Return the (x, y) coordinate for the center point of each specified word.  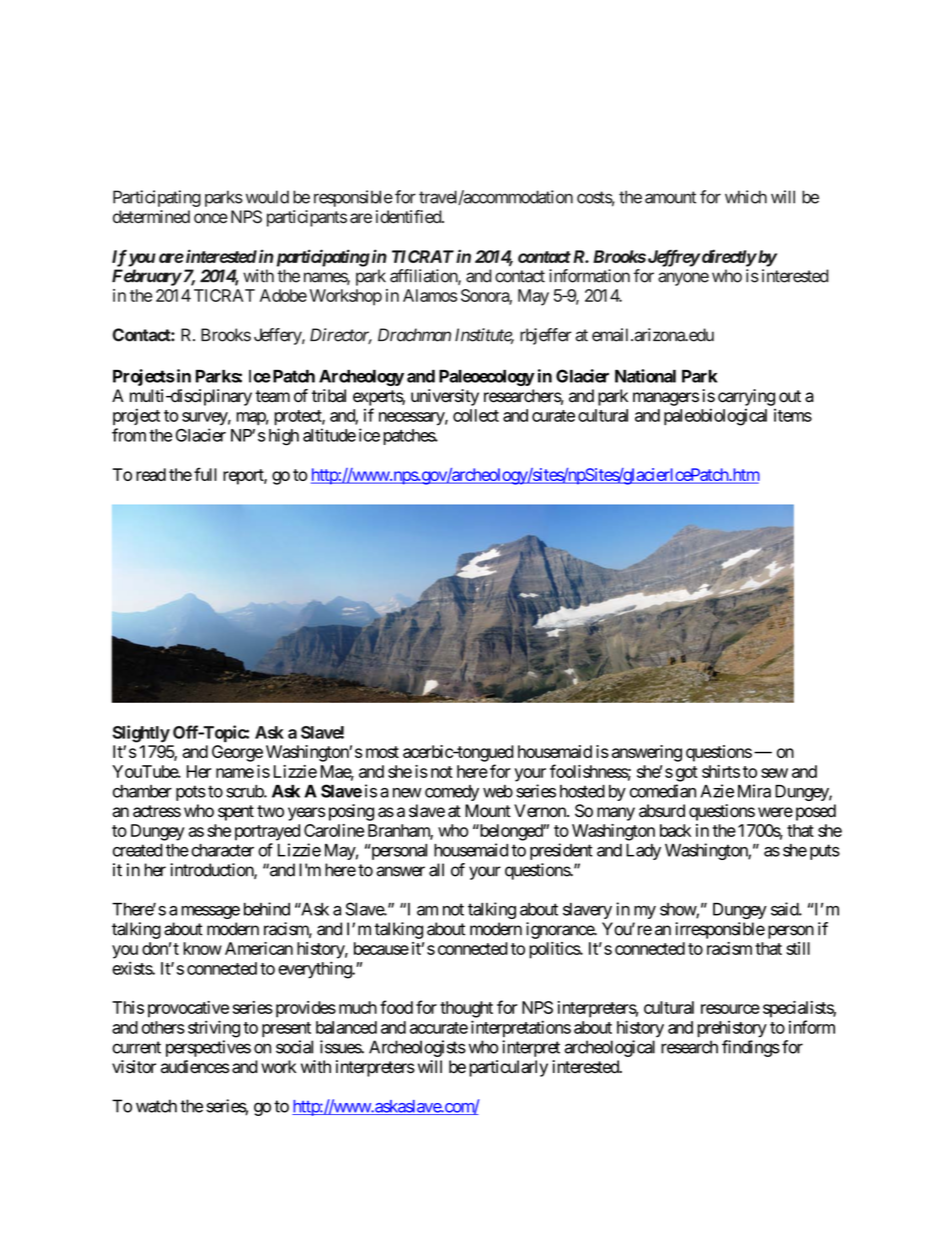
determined (151, 217)
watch (156, 1106)
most (382, 752)
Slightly (141, 734)
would (267, 197)
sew (774, 773)
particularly (508, 1068)
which (746, 197)
